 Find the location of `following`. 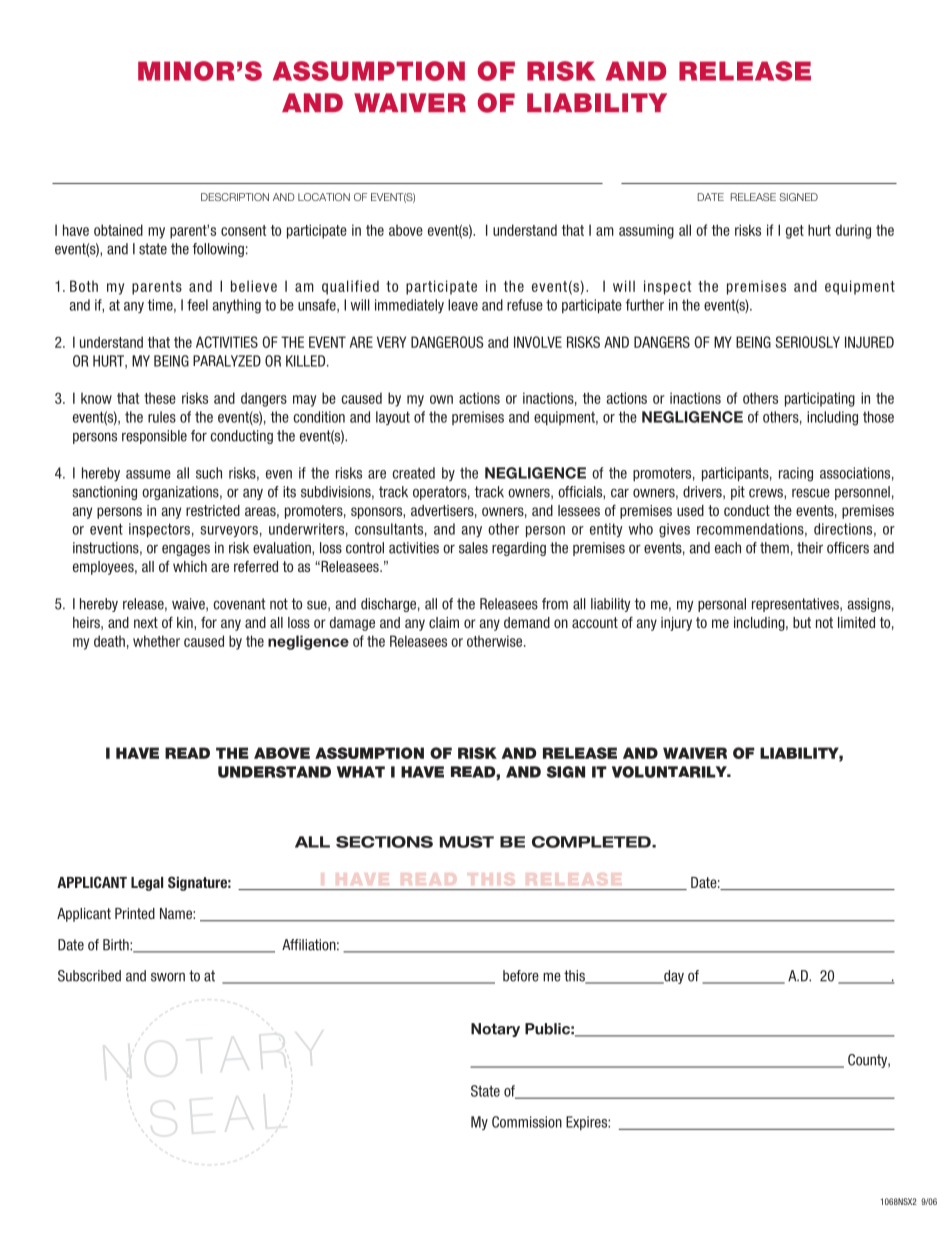

following is located at coordinates (218, 250).
